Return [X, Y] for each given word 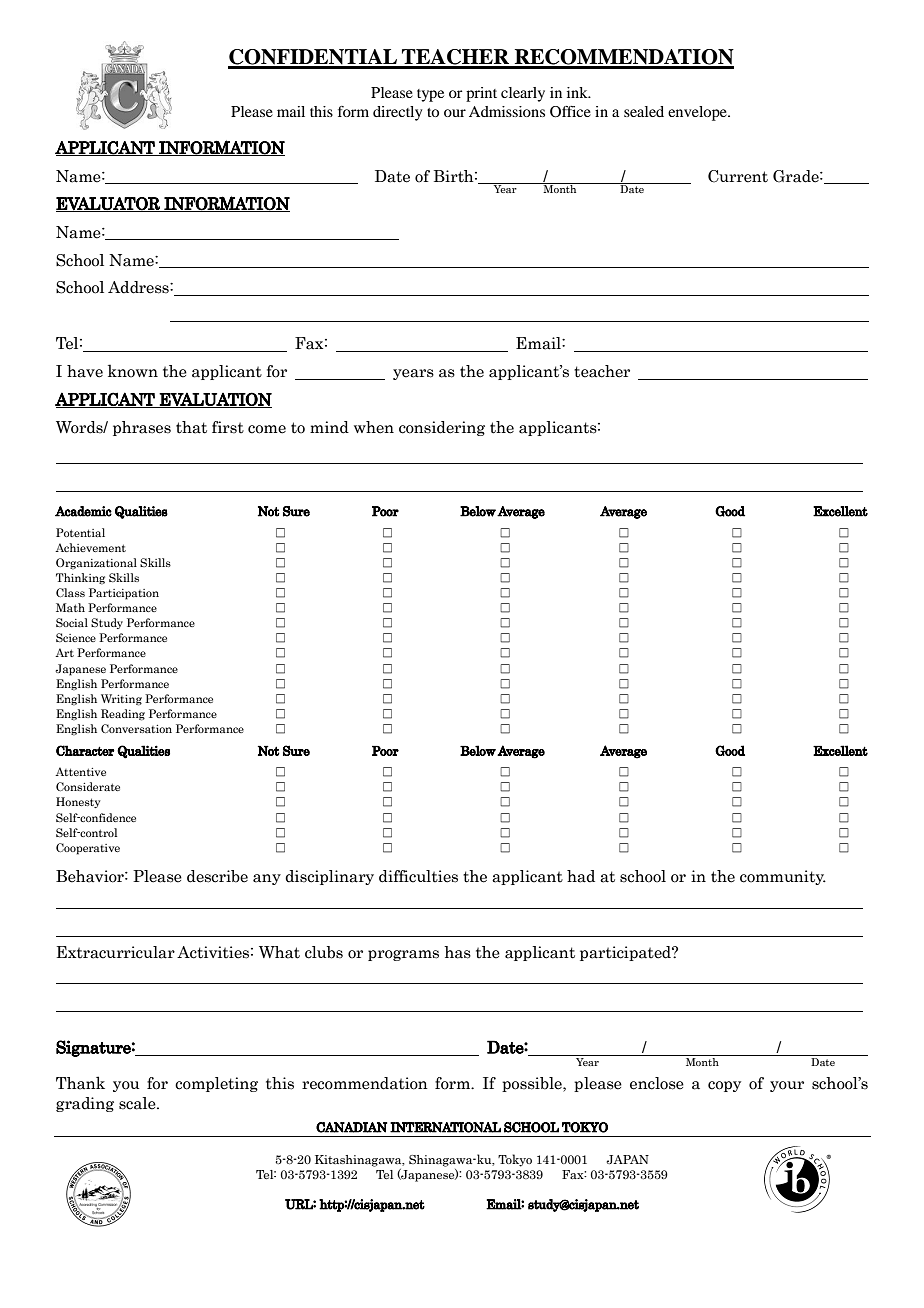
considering [442, 428]
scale [138, 1103]
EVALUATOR [109, 204]
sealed [644, 111]
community [783, 877]
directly [397, 113]
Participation [124, 594]
